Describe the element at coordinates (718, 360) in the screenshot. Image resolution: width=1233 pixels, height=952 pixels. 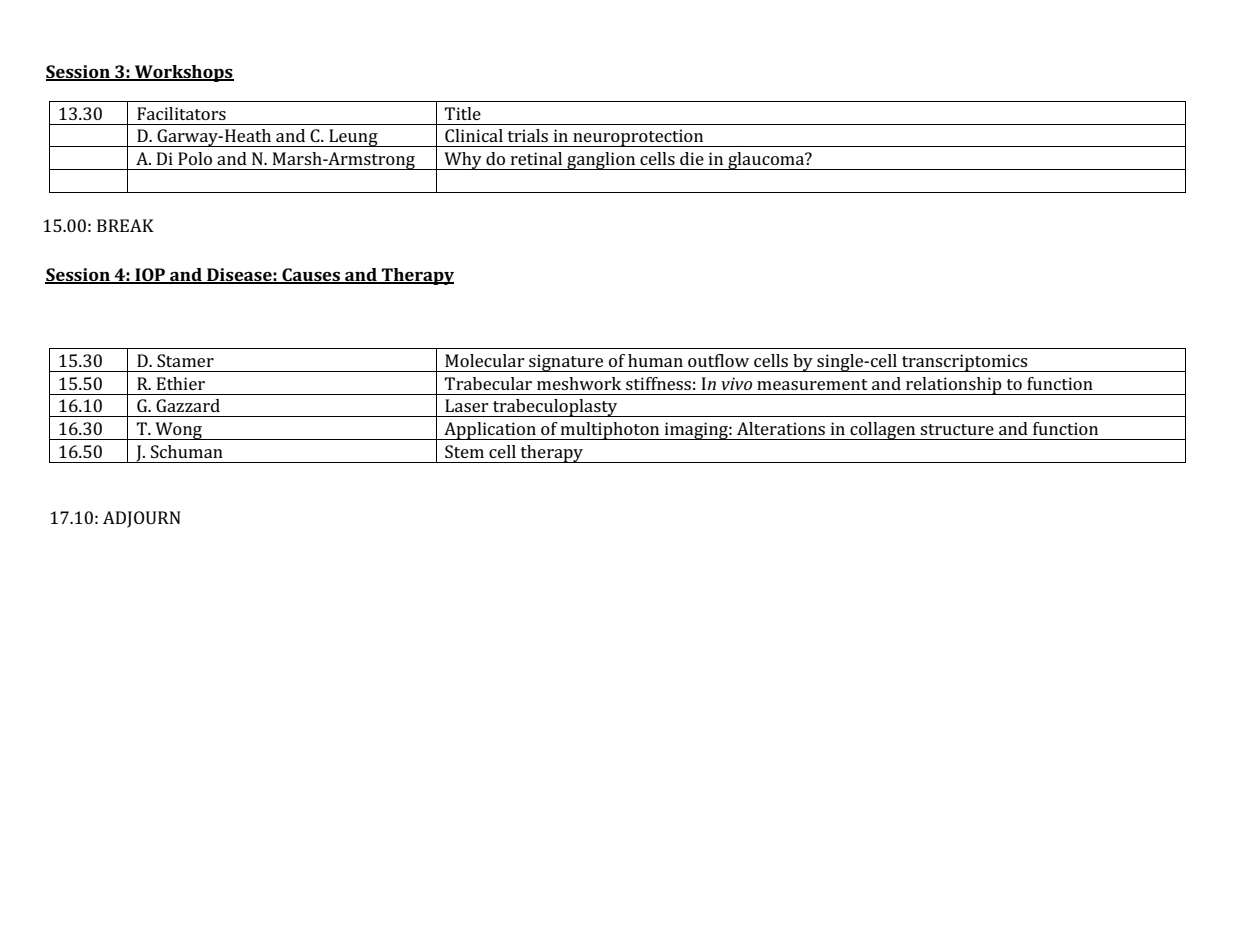
I see `outflow` at that location.
